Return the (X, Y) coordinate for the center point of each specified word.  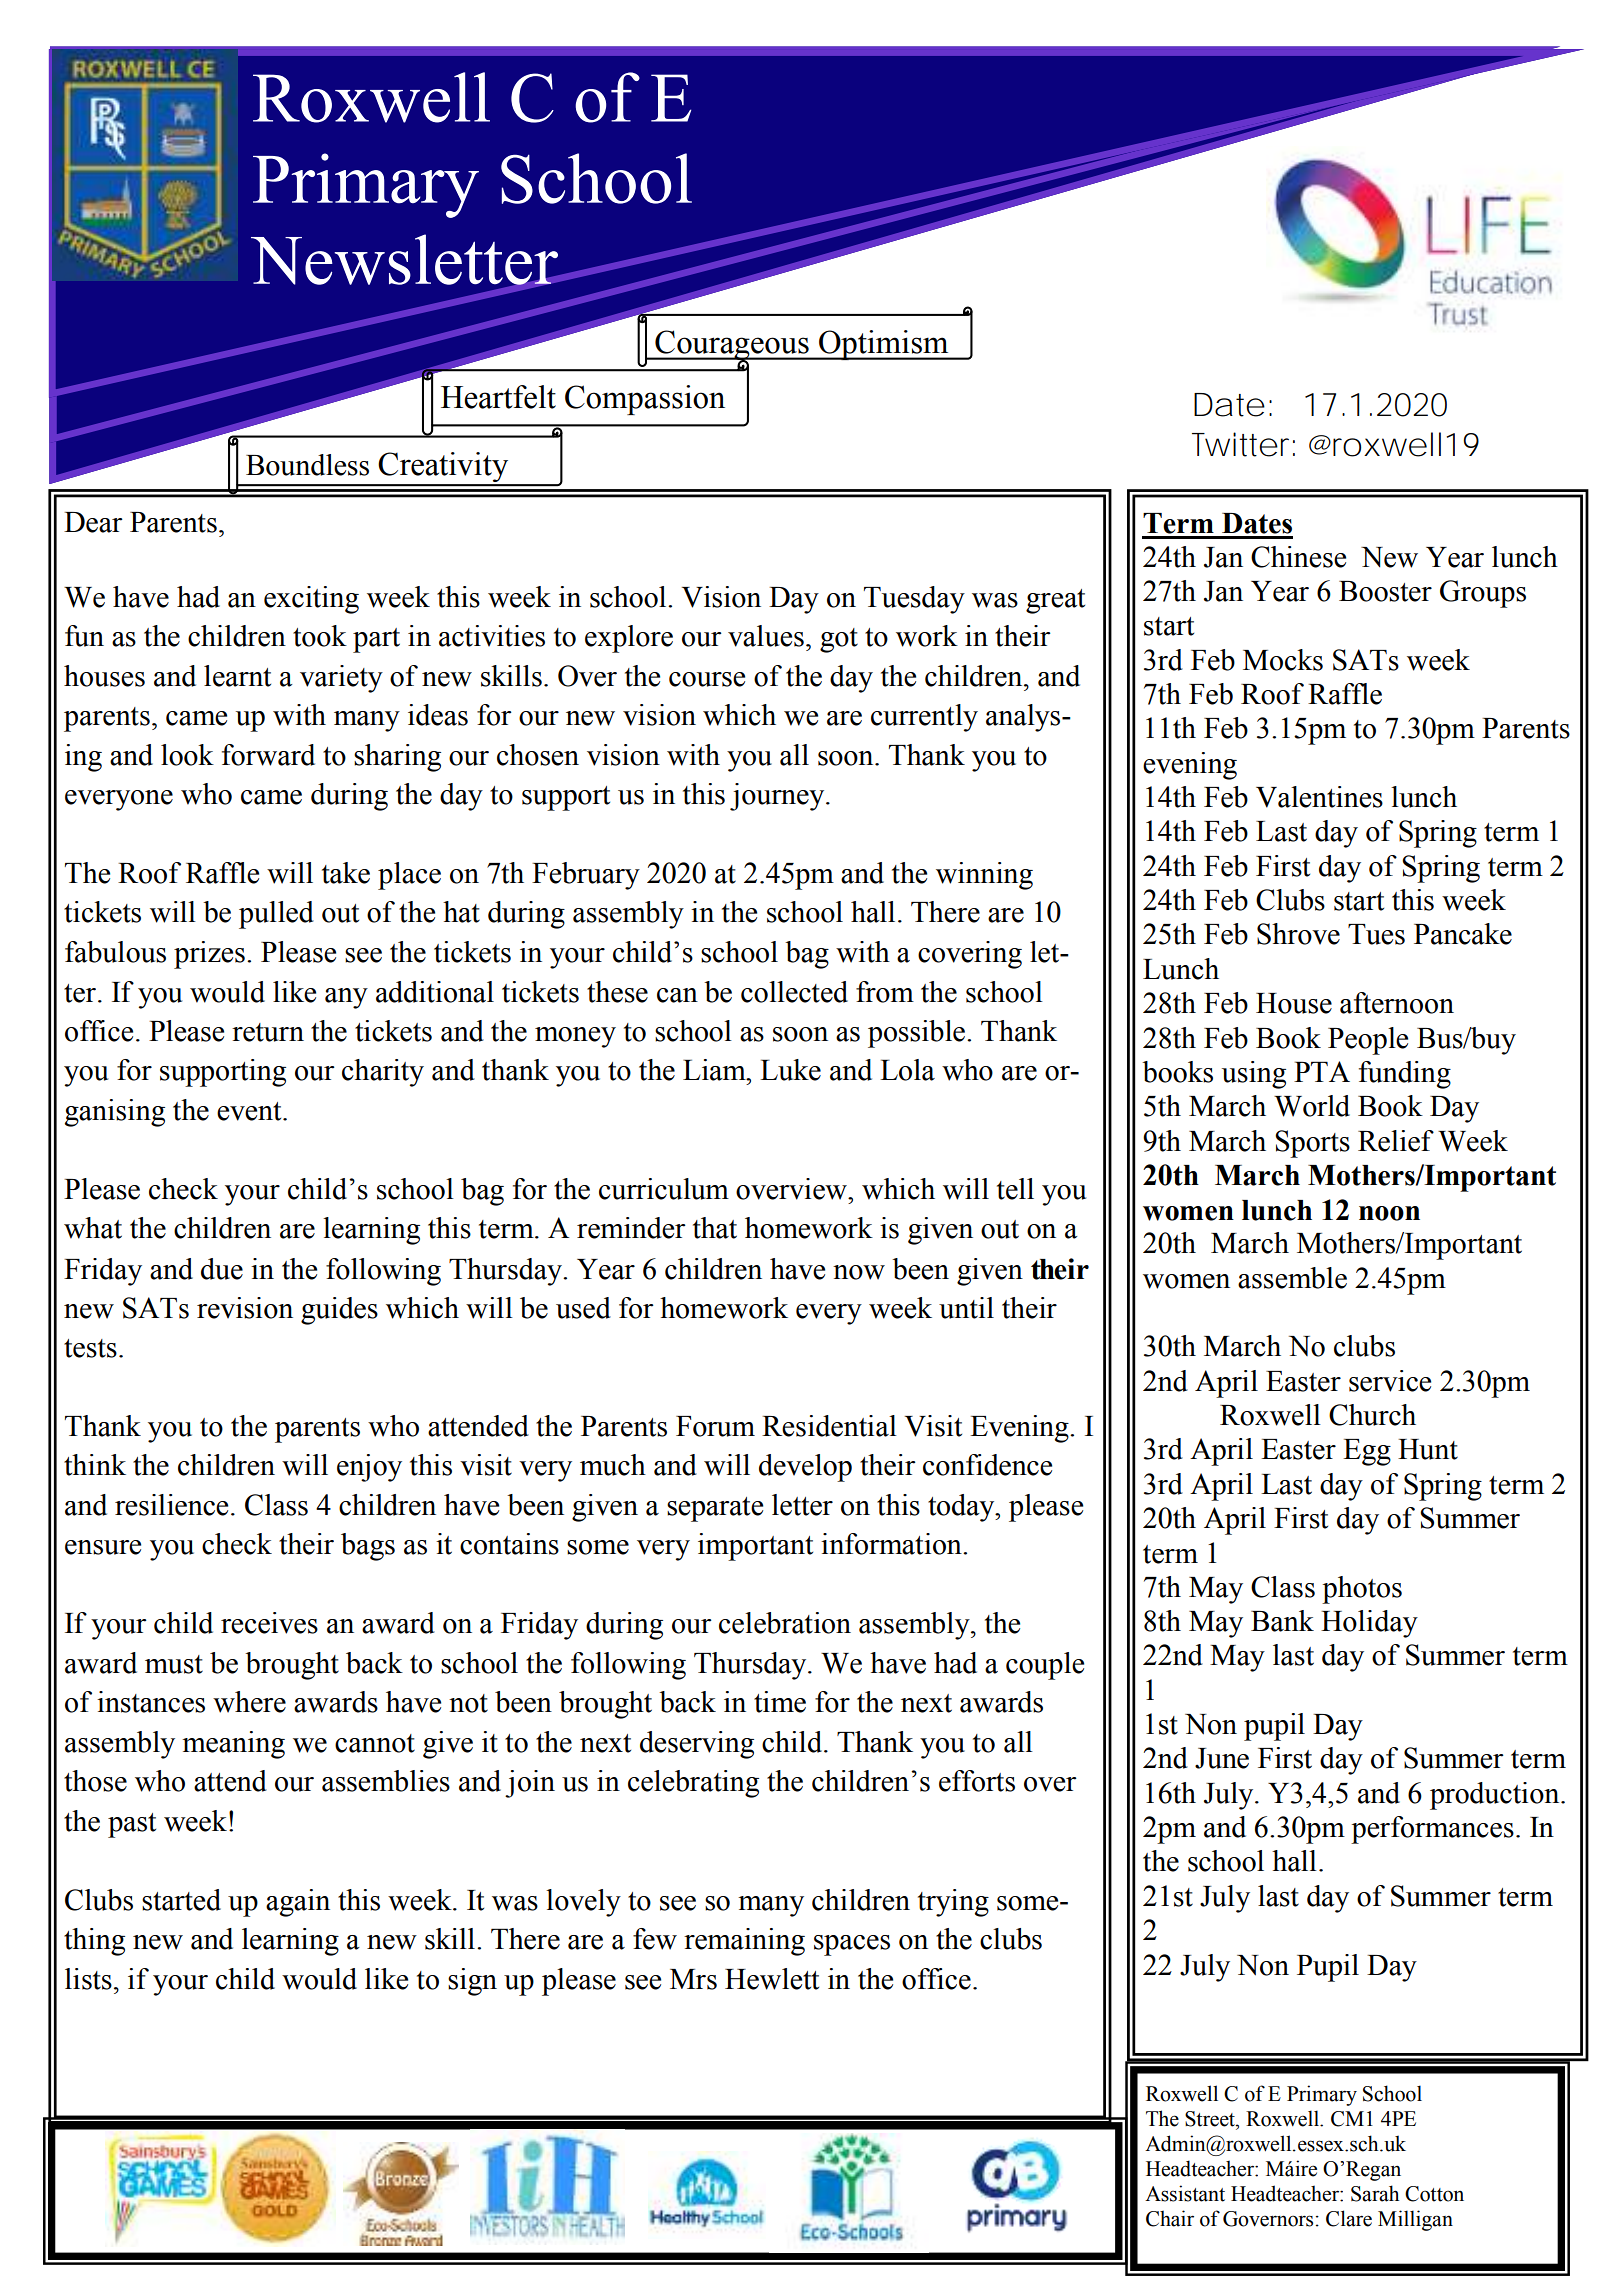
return (268, 1032)
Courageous (732, 346)
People (1368, 1041)
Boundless (307, 465)
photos (1362, 1590)
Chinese (1298, 557)
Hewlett (772, 1979)
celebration (785, 1623)
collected (794, 992)
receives (269, 1623)
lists (88, 1979)
